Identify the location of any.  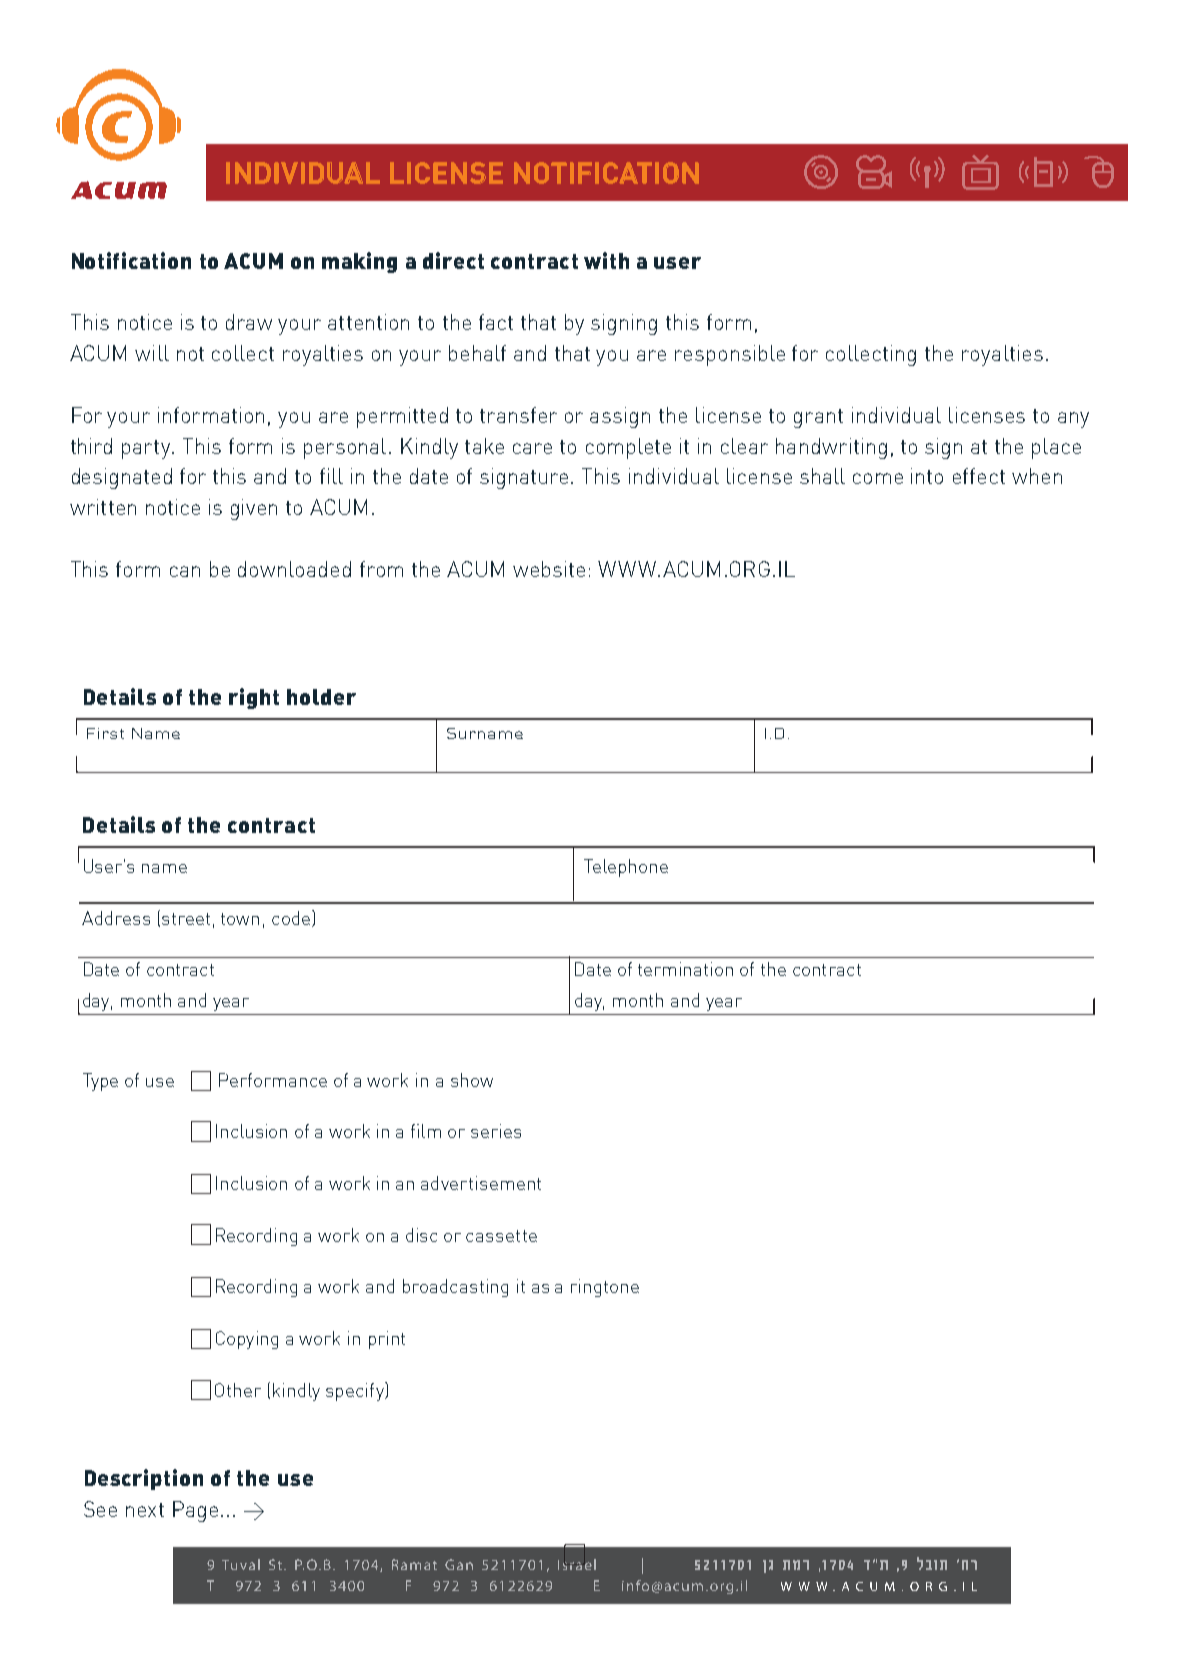
(1073, 420).
